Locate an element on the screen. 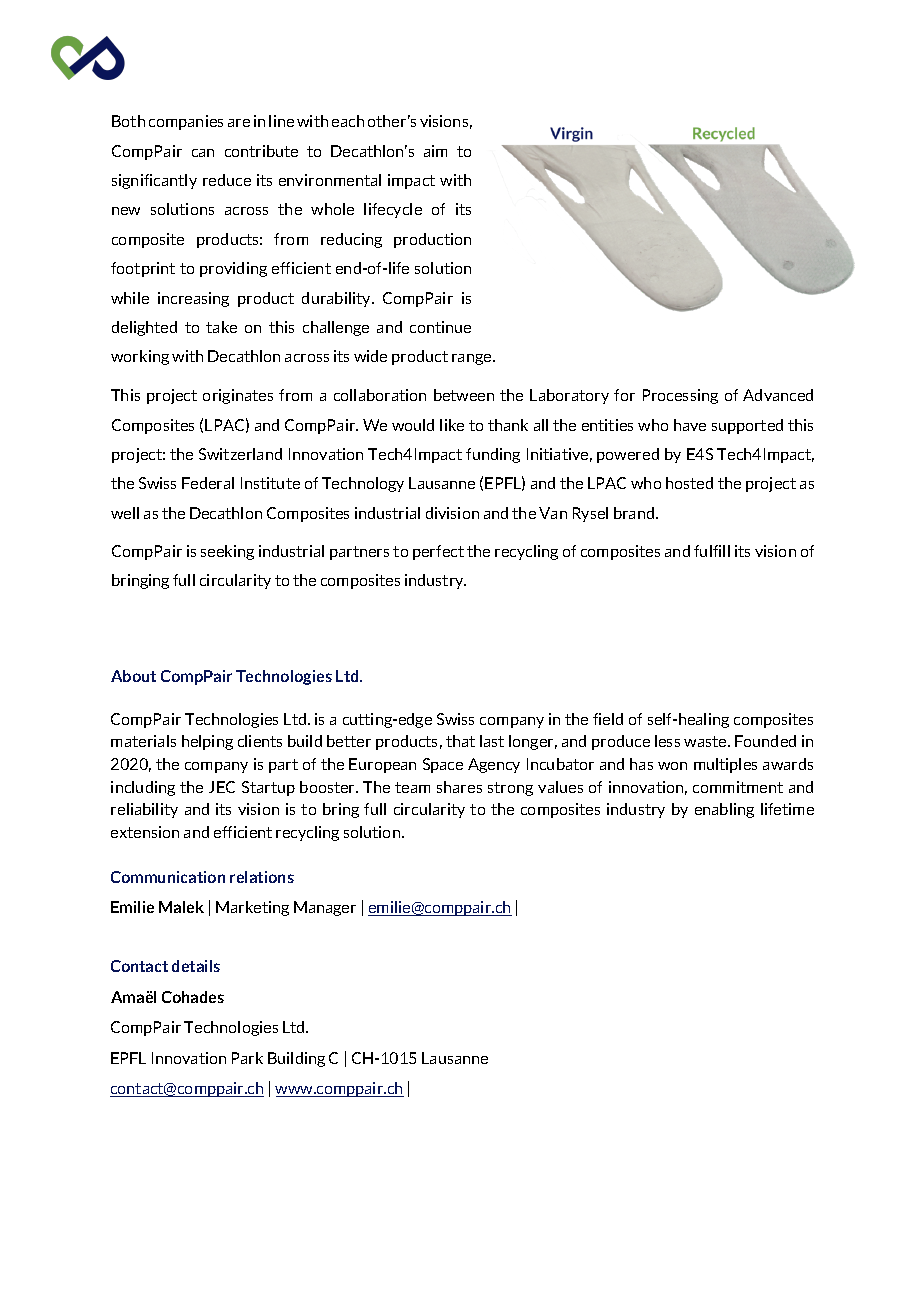 The height and width of the screenshot is (1308, 924). enabling is located at coordinates (724, 810).
